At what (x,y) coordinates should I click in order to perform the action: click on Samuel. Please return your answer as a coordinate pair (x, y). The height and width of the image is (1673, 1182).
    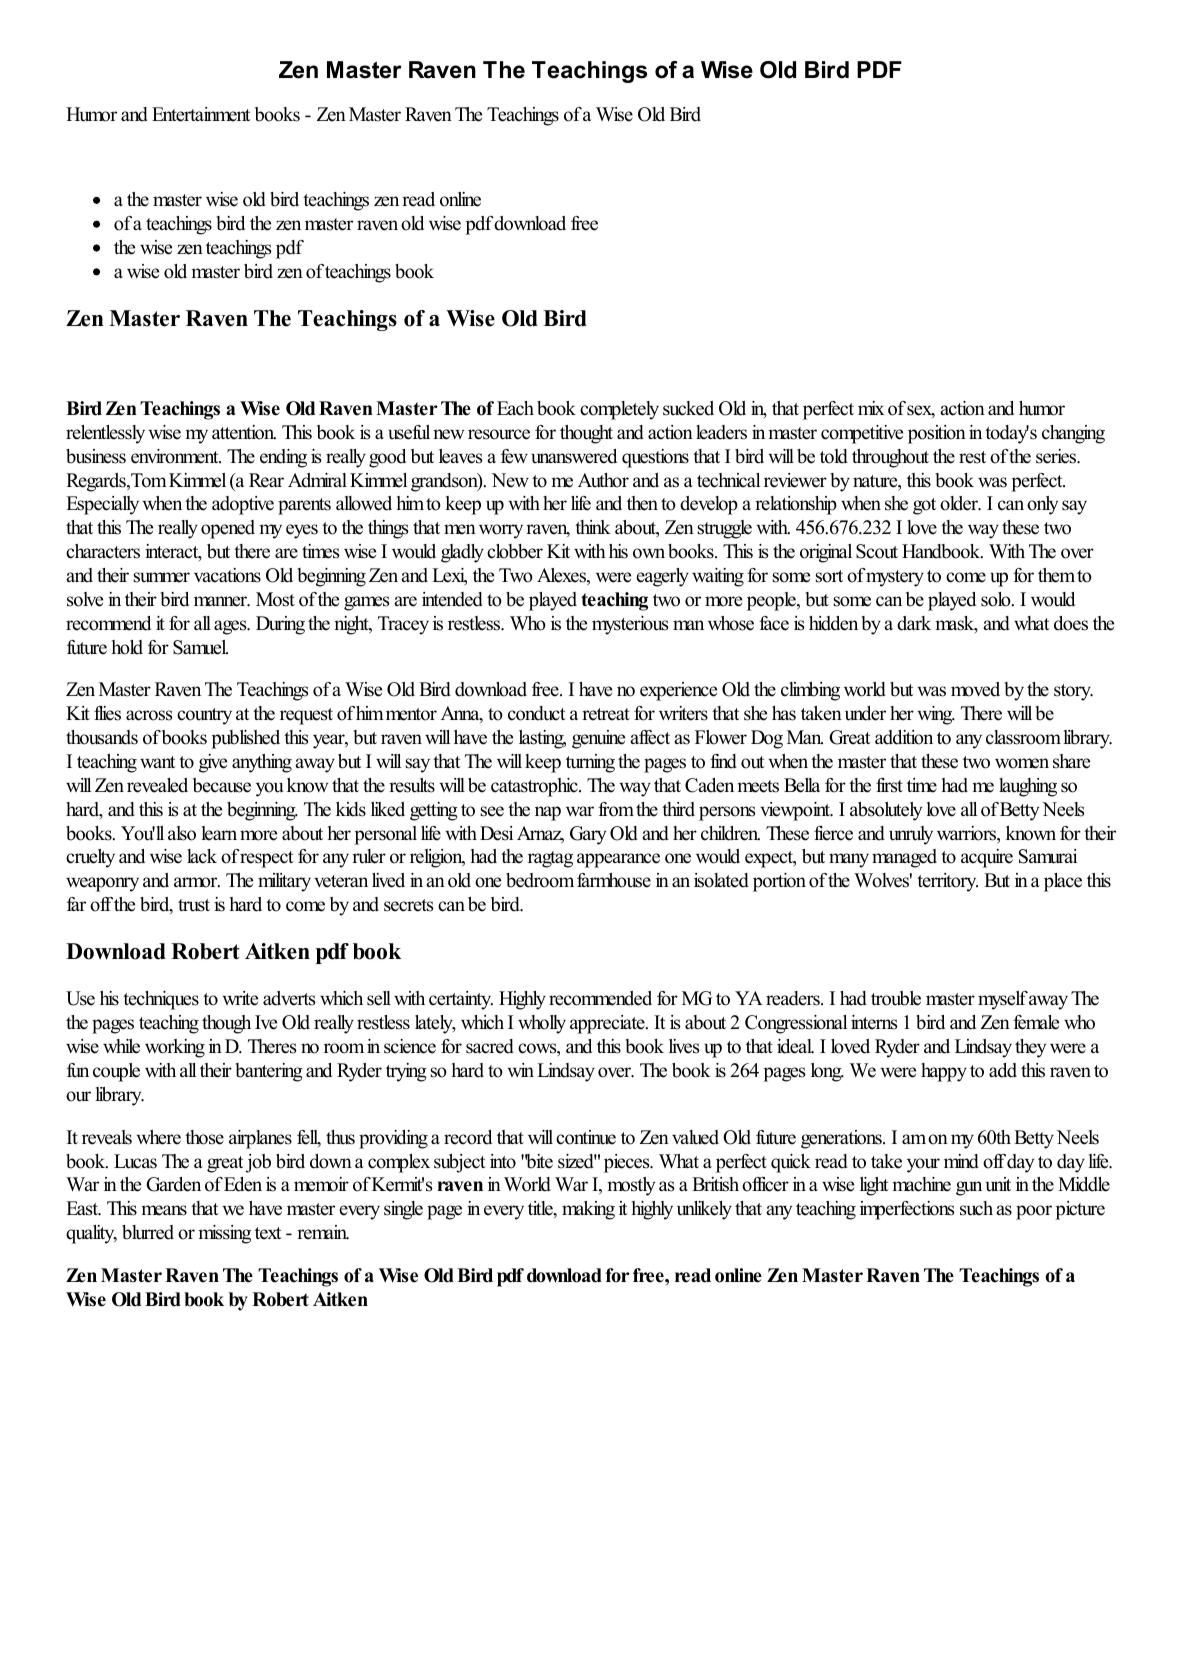
    Looking at the image, I should click on (200, 647).
